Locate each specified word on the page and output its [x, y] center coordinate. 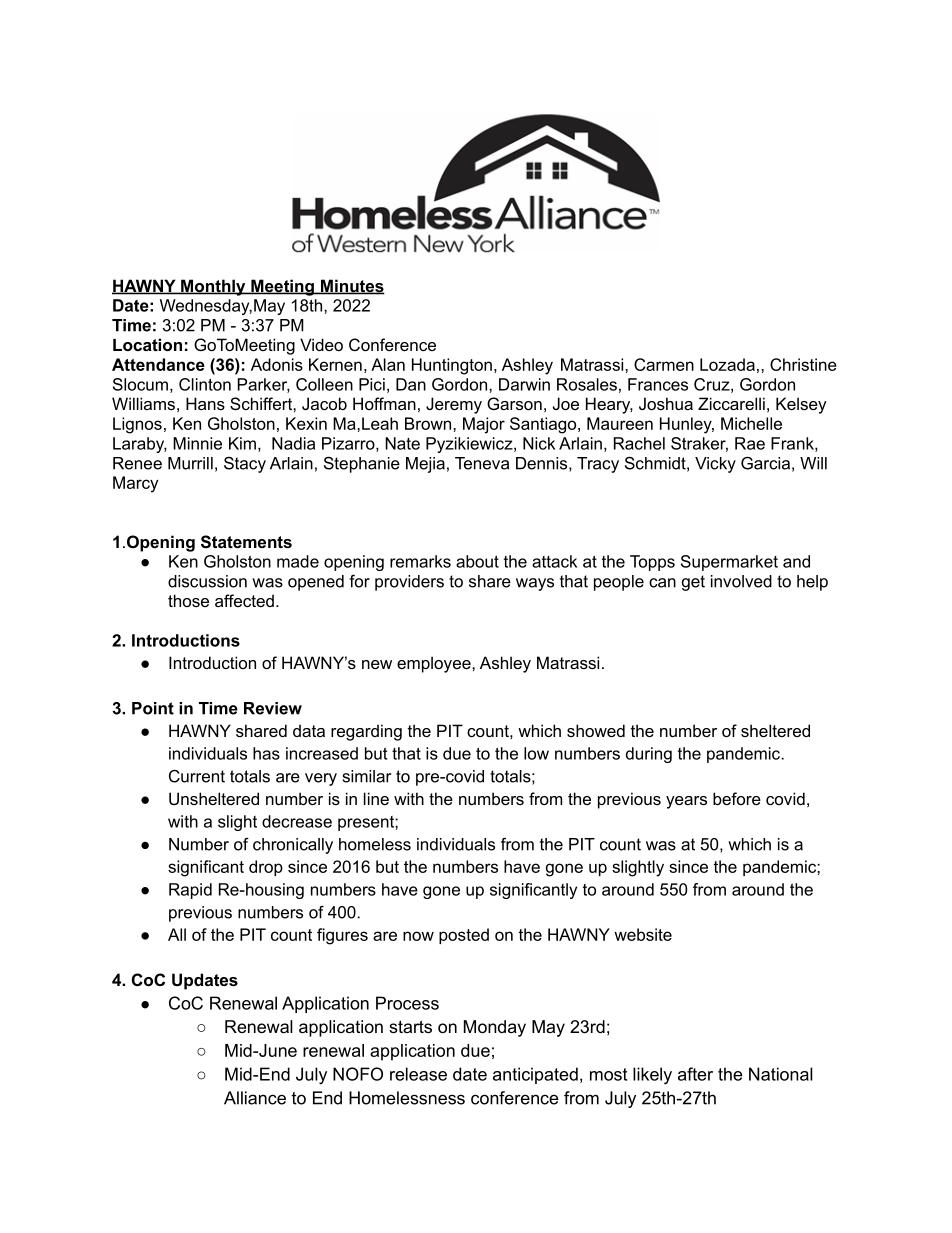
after [695, 1074]
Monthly [213, 287]
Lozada [727, 364]
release [418, 1074]
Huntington [452, 366]
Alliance [255, 1098]
